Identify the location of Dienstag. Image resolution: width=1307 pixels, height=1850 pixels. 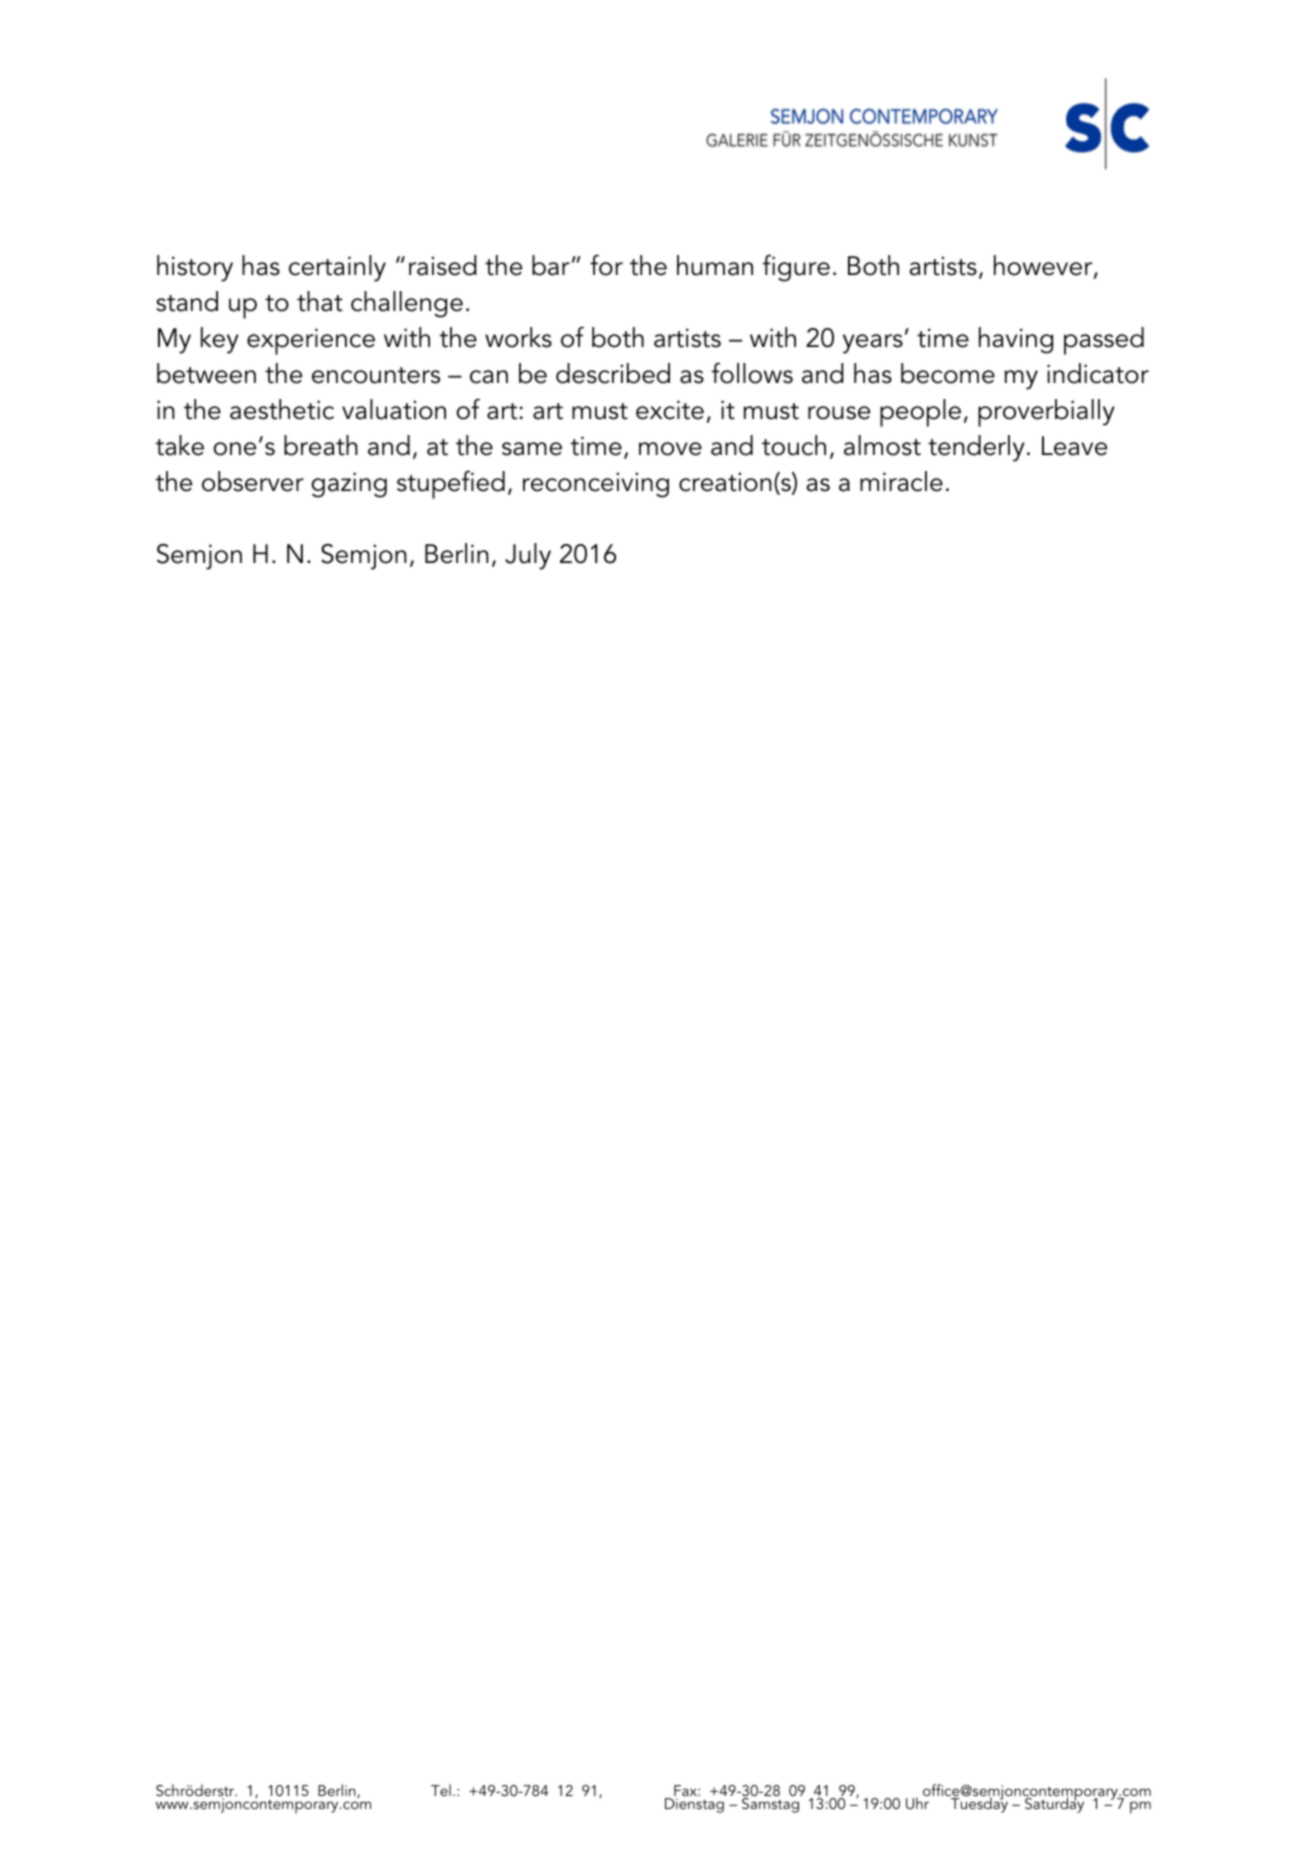
(694, 1805).
